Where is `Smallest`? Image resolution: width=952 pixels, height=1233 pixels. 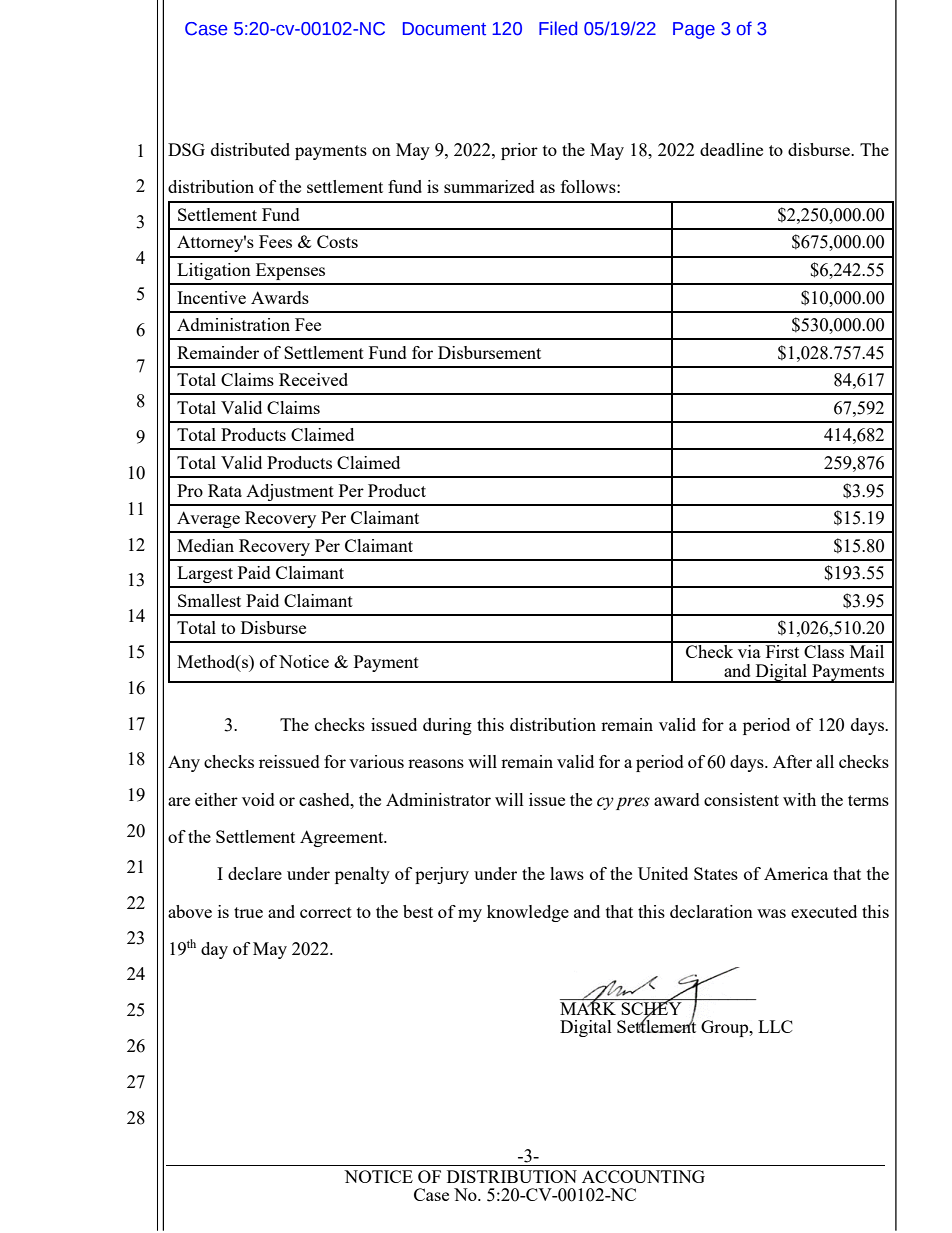 Smallest is located at coordinates (209, 600).
